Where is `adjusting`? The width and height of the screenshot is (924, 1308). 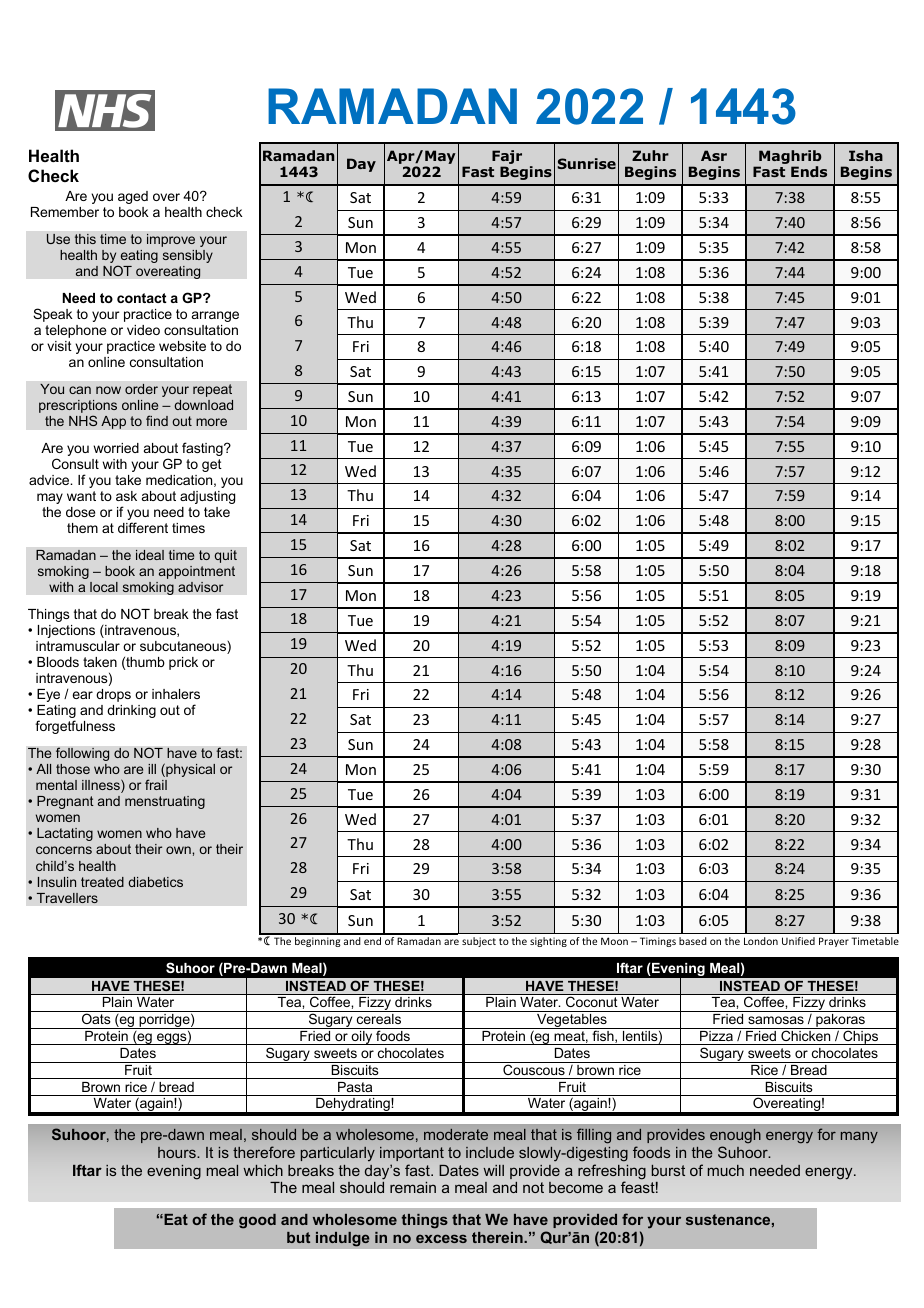 adjusting is located at coordinates (207, 497).
